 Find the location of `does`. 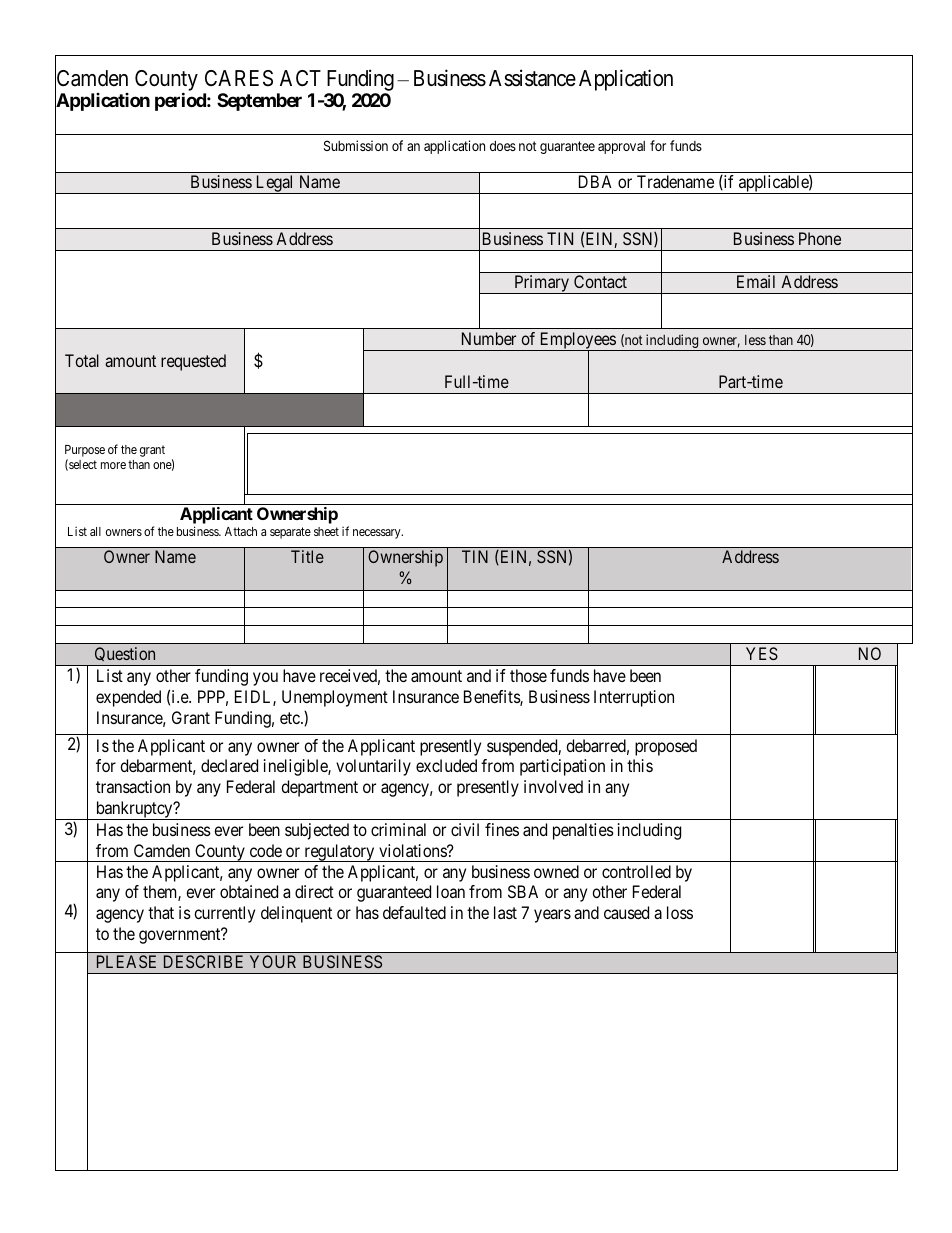

does is located at coordinates (503, 146).
